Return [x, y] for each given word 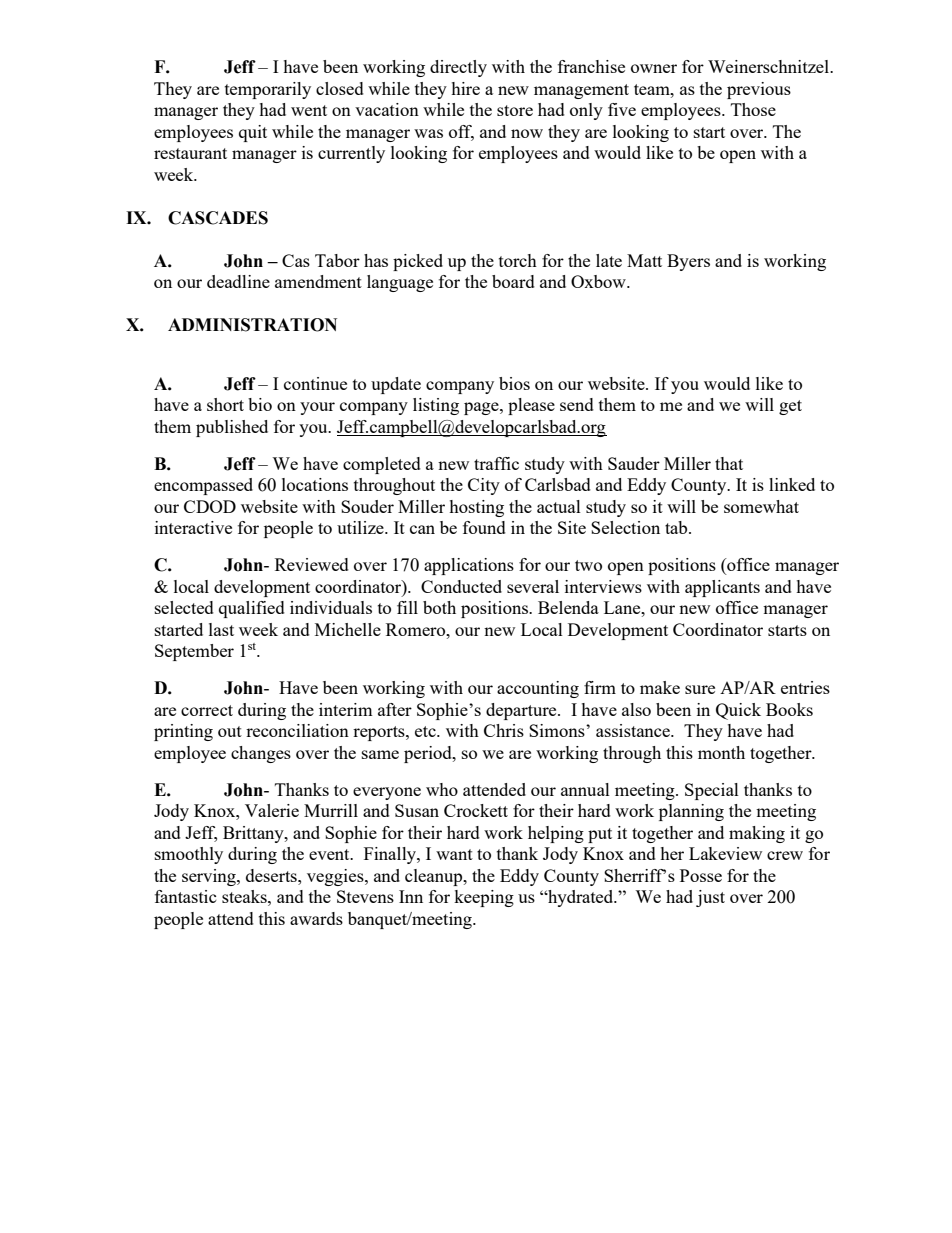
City [484, 486]
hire [465, 88]
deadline [238, 281]
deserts [272, 875]
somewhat [761, 506]
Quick [738, 711]
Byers [688, 262]
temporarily [268, 90]
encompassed [203, 486]
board [513, 281]
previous [759, 90]
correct [207, 710]
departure [522, 711]
